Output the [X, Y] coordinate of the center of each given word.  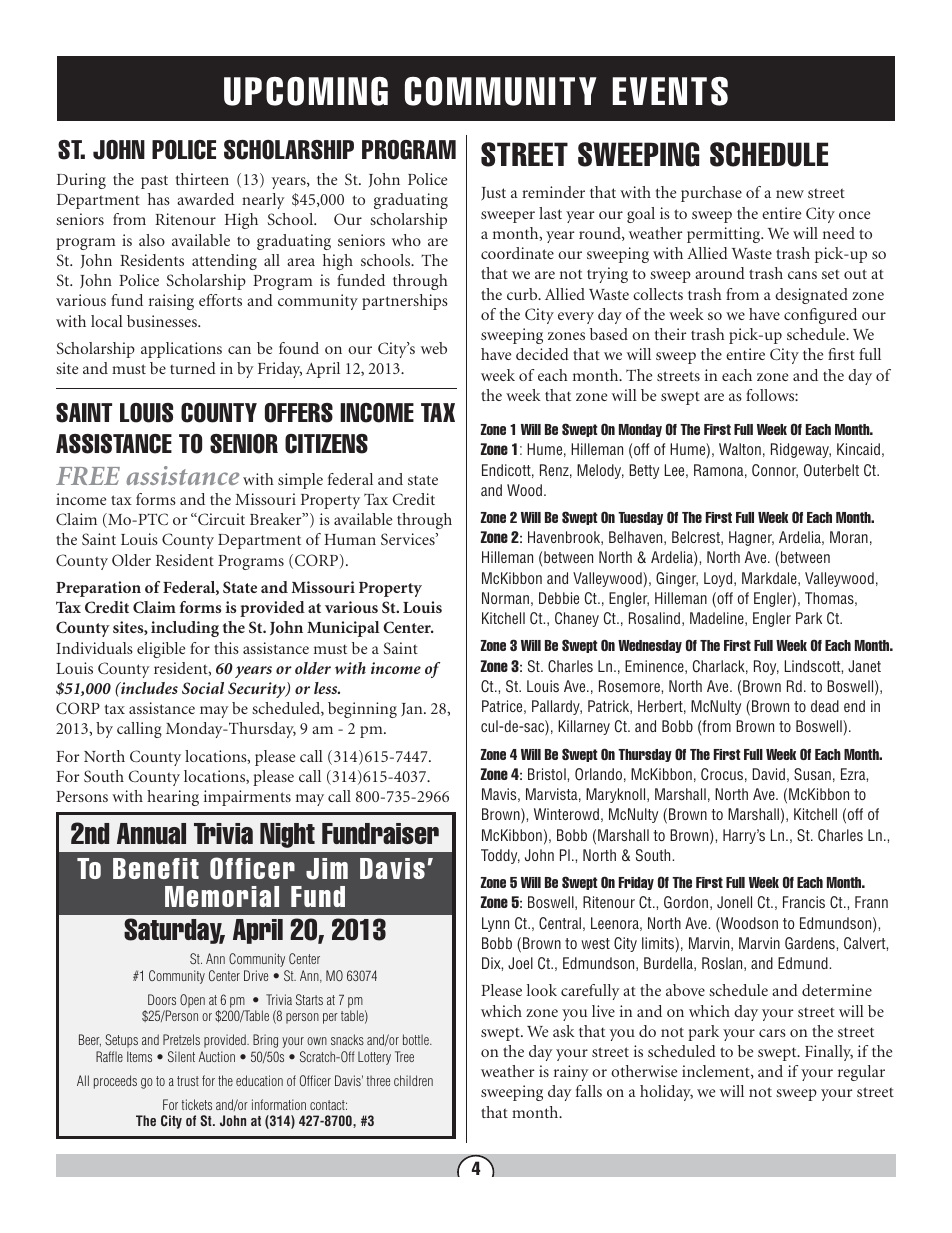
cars [772, 1033]
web [434, 348]
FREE [88, 476]
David [769, 774]
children [413, 1080]
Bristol [548, 774]
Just [493, 194]
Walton [740, 449]
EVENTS [670, 91]
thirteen [202, 179]
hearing [173, 798]
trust [188, 1081]
